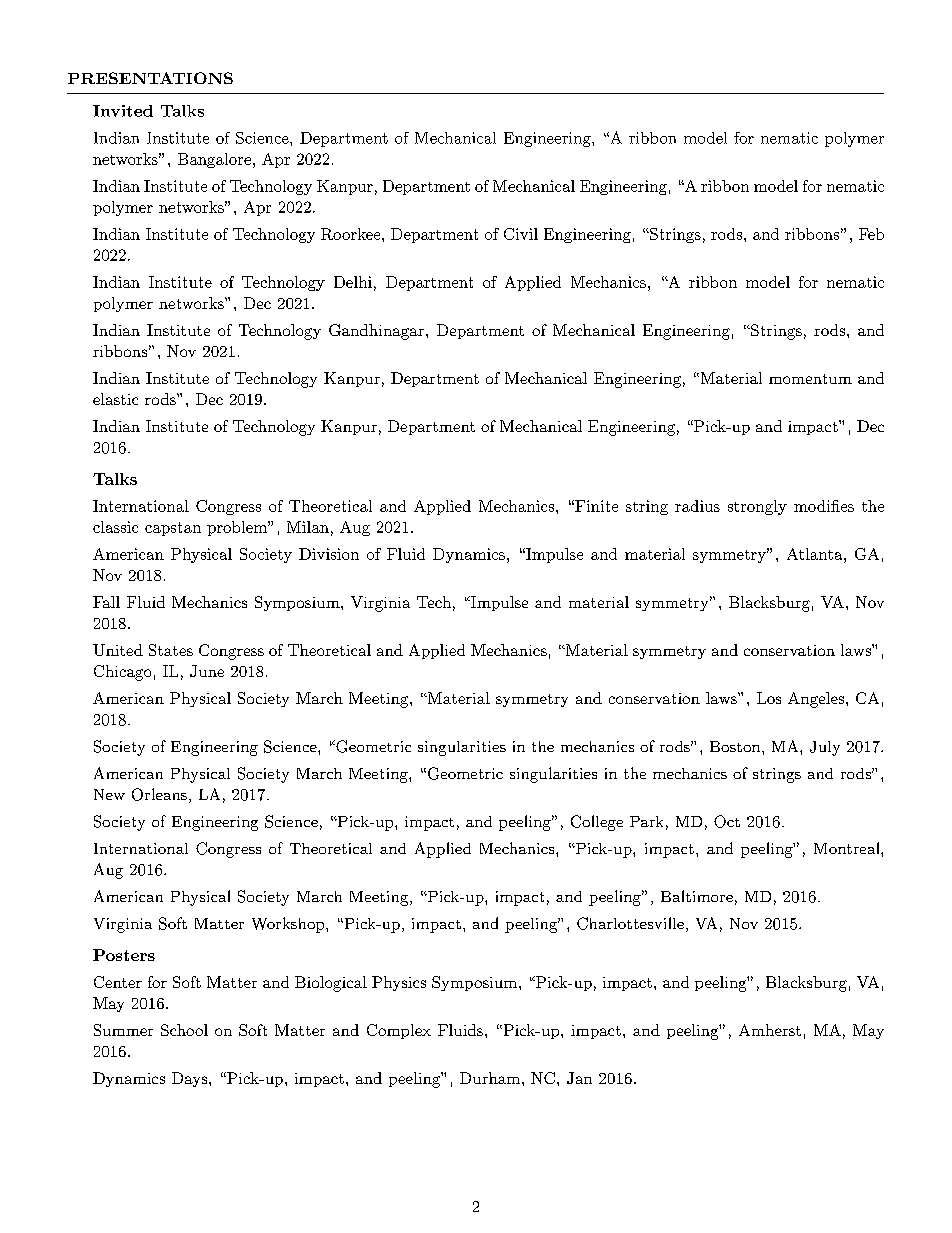  Describe the element at coordinates (238, 528) in the page. I see `problem` at that location.
